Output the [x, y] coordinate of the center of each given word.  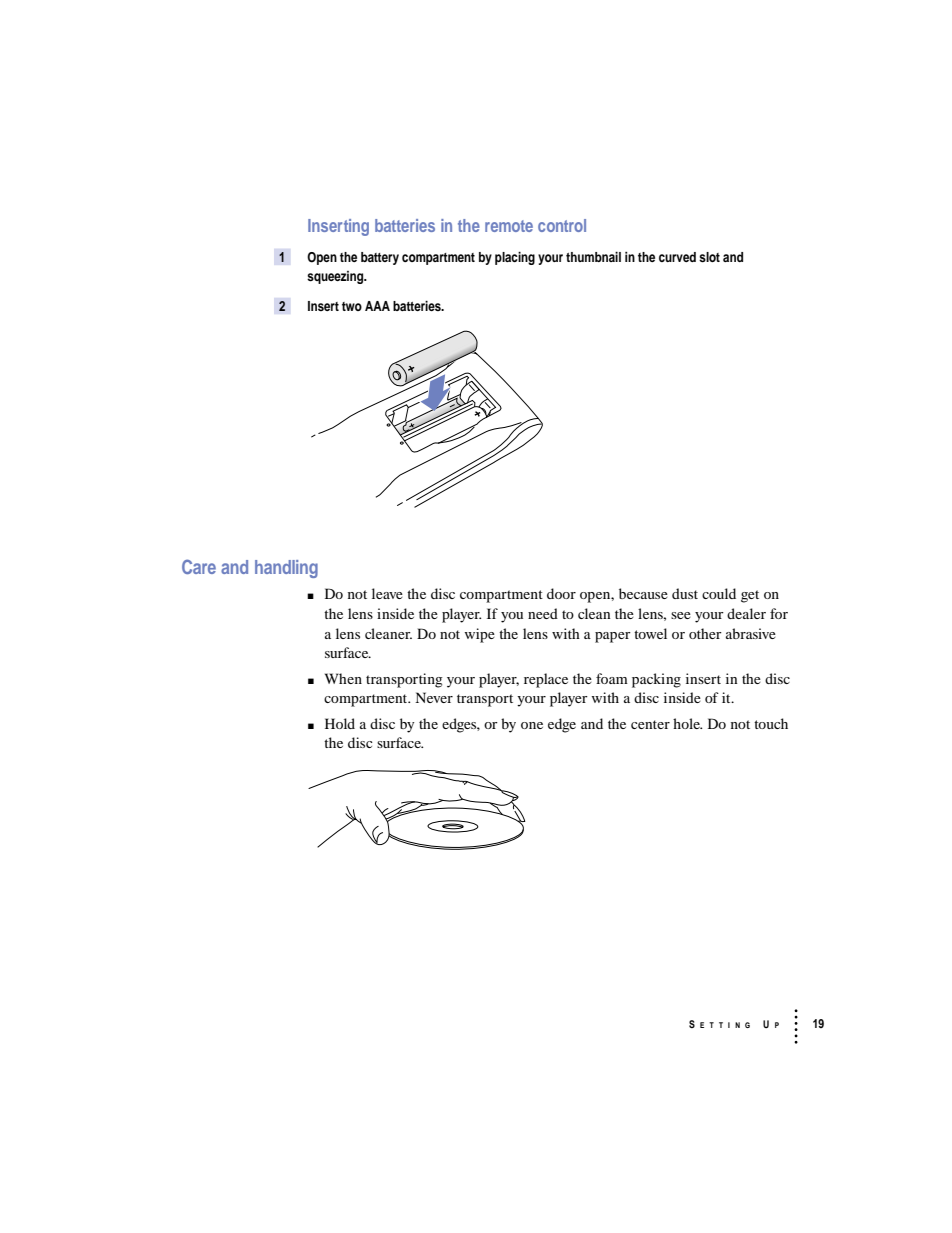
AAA [377, 306]
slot [709, 257]
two [352, 306]
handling [286, 569]
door [561, 593]
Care [199, 566]
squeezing [336, 277]
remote [509, 226]
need [543, 613]
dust [685, 593]
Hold [340, 723]
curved [677, 257]
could [719, 593]
